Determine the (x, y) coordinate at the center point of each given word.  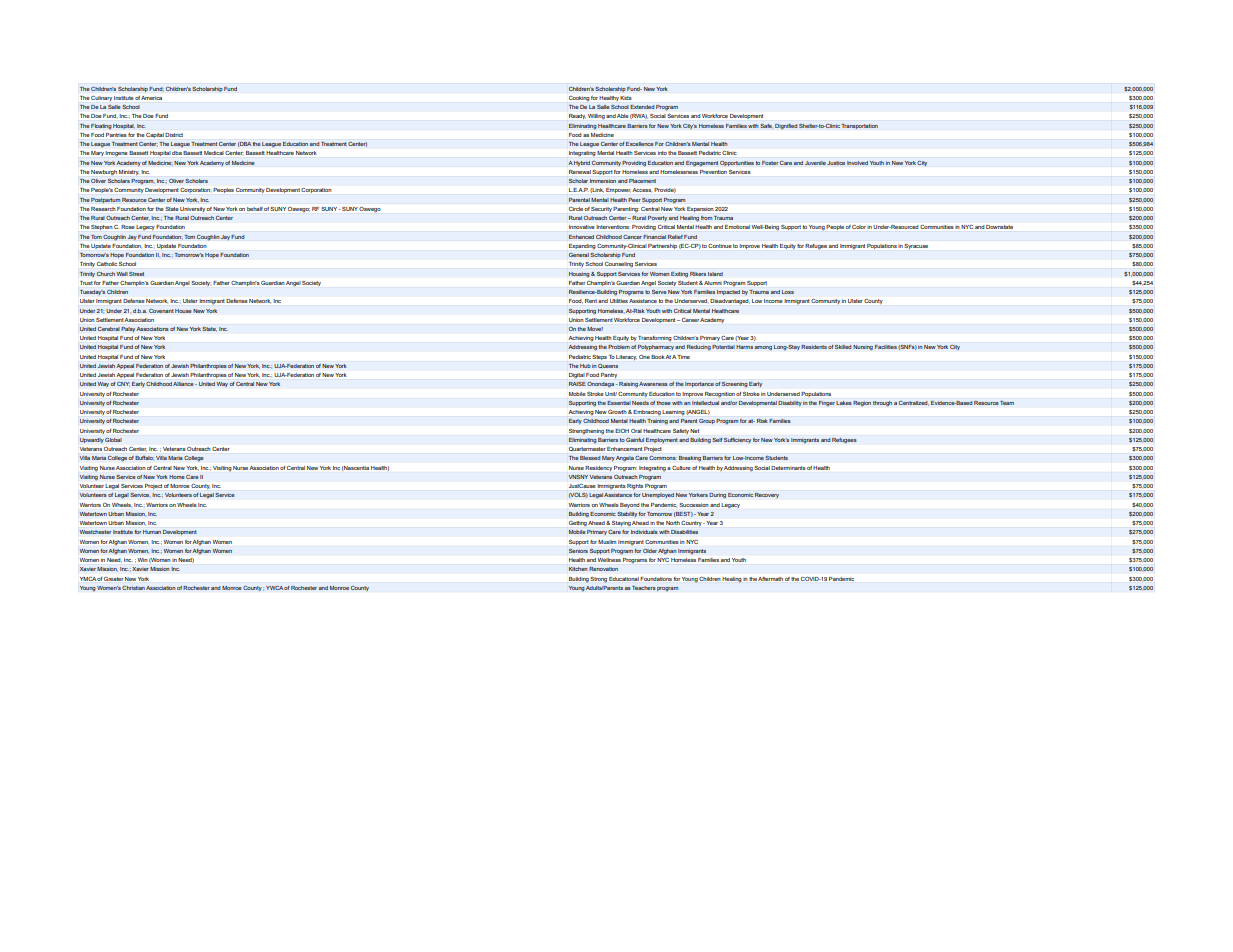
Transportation (859, 126)
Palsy (129, 329)
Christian (133, 588)
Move (595, 329)
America (151, 98)
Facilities (886, 347)
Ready (577, 116)
